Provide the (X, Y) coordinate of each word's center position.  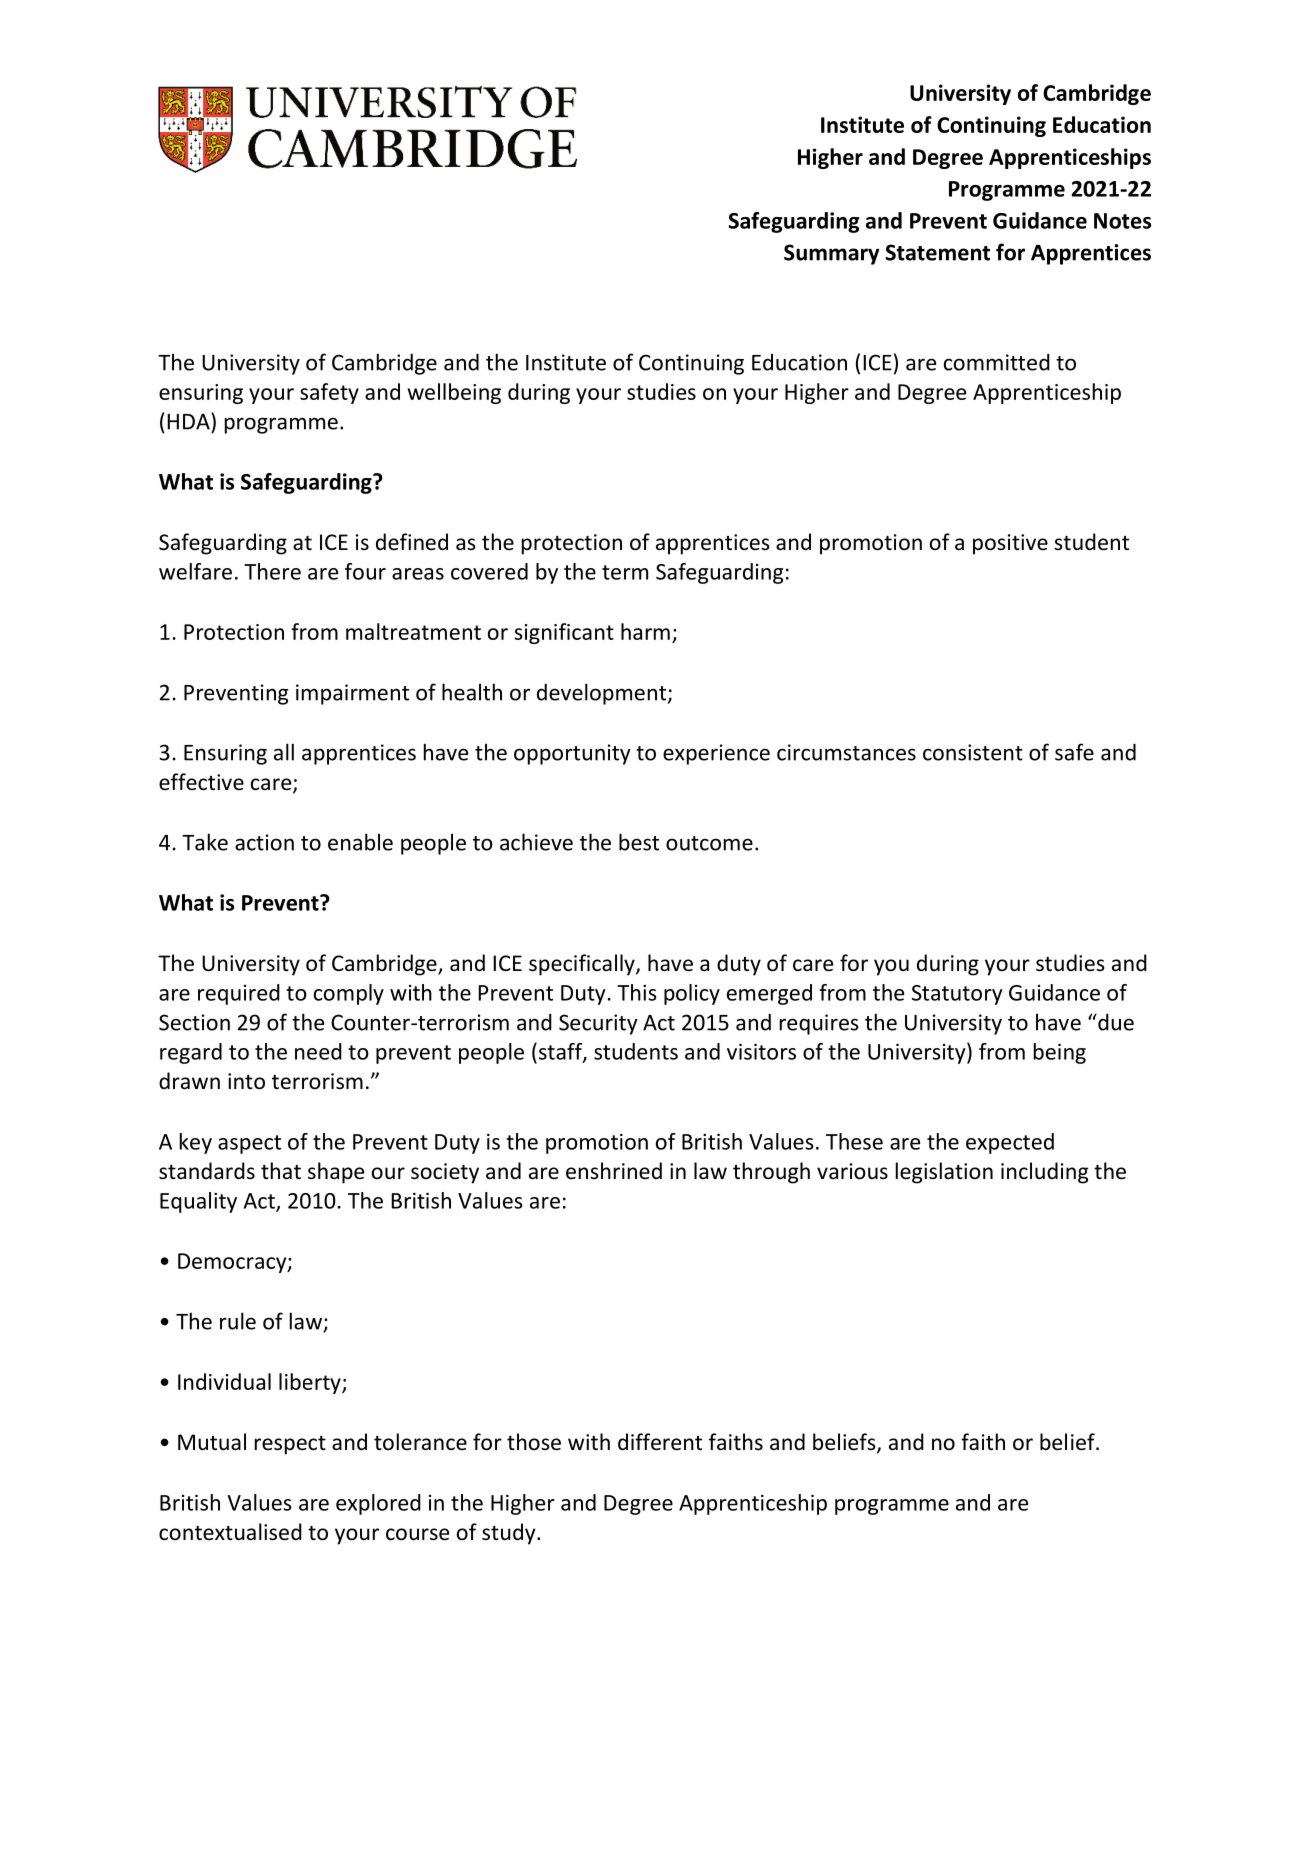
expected (1010, 1143)
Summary (831, 254)
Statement (937, 252)
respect (290, 1445)
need (318, 1051)
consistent (973, 752)
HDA (189, 421)
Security (598, 1024)
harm (645, 631)
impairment (352, 694)
